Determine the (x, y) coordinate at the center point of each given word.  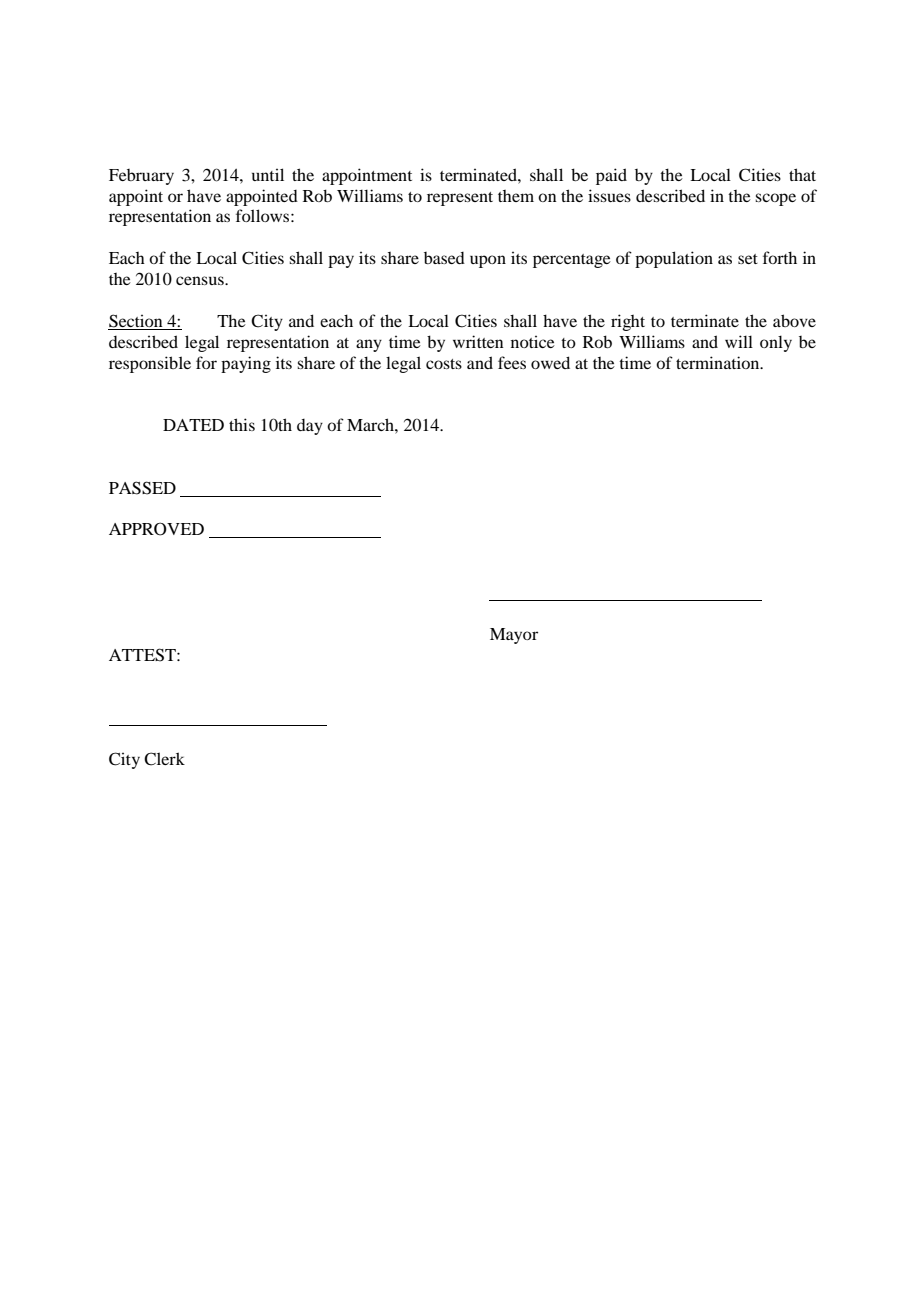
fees (512, 362)
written (478, 341)
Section (136, 321)
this (242, 424)
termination (719, 362)
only (776, 343)
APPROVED (156, 529)
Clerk (164, 759)
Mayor (514, 636)
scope (775, 199)
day (310, 427)
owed (550, 362)
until (268, 174)
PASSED (142, 488)
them (516, 196)
